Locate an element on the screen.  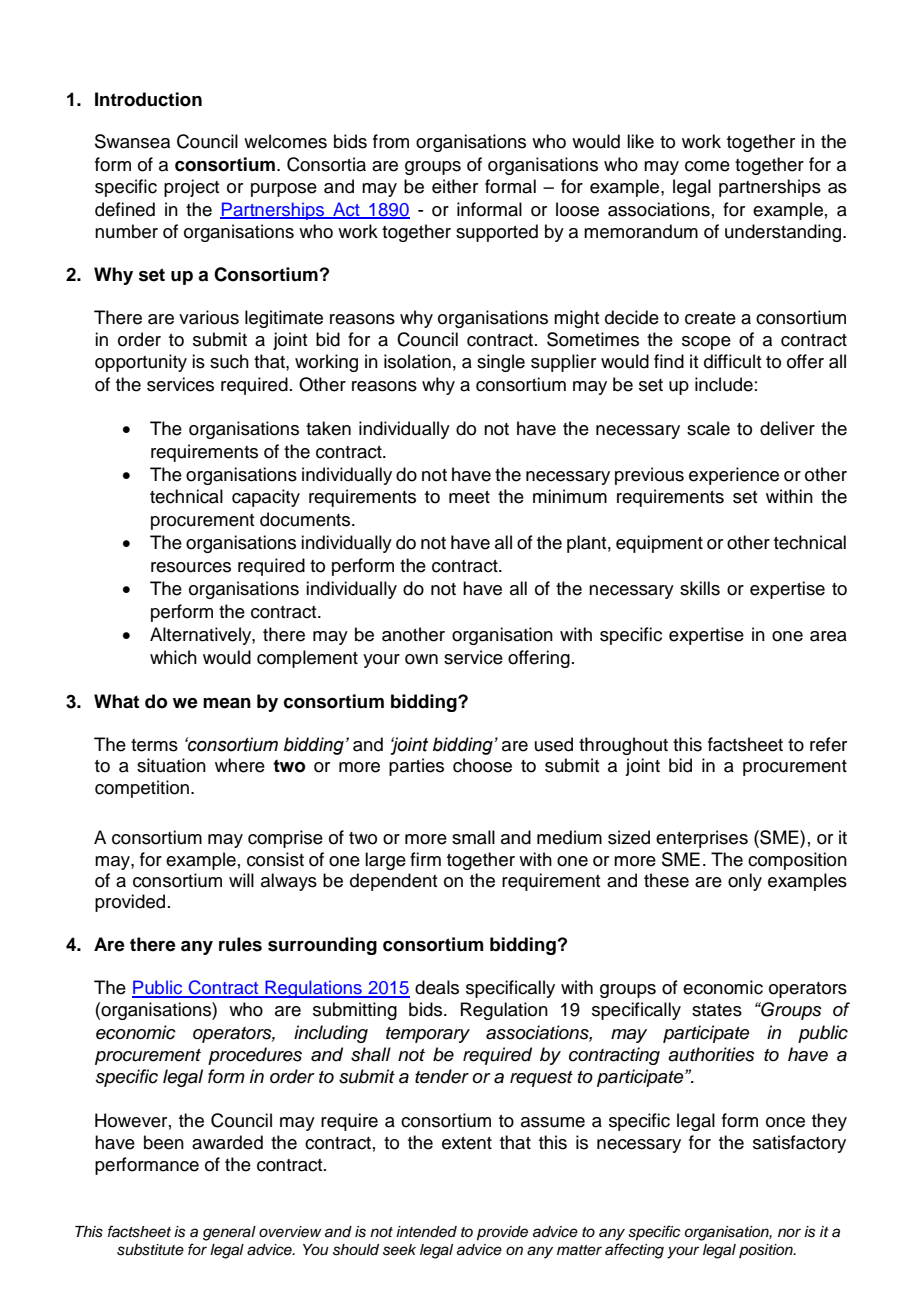
will is located at coordinates (241, 880).
